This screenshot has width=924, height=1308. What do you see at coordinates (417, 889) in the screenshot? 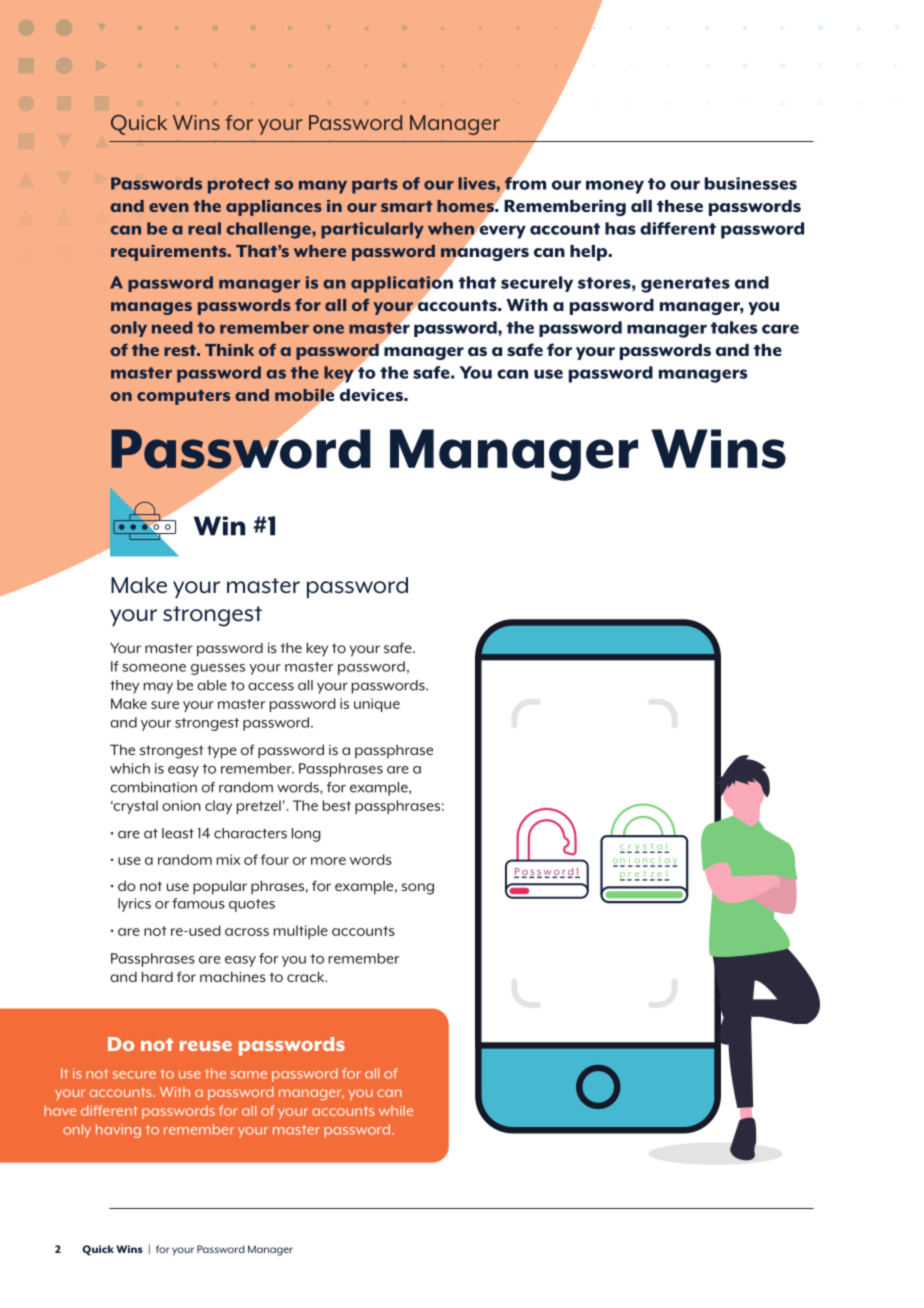
I see `song` at bounding box center [417, 889].
